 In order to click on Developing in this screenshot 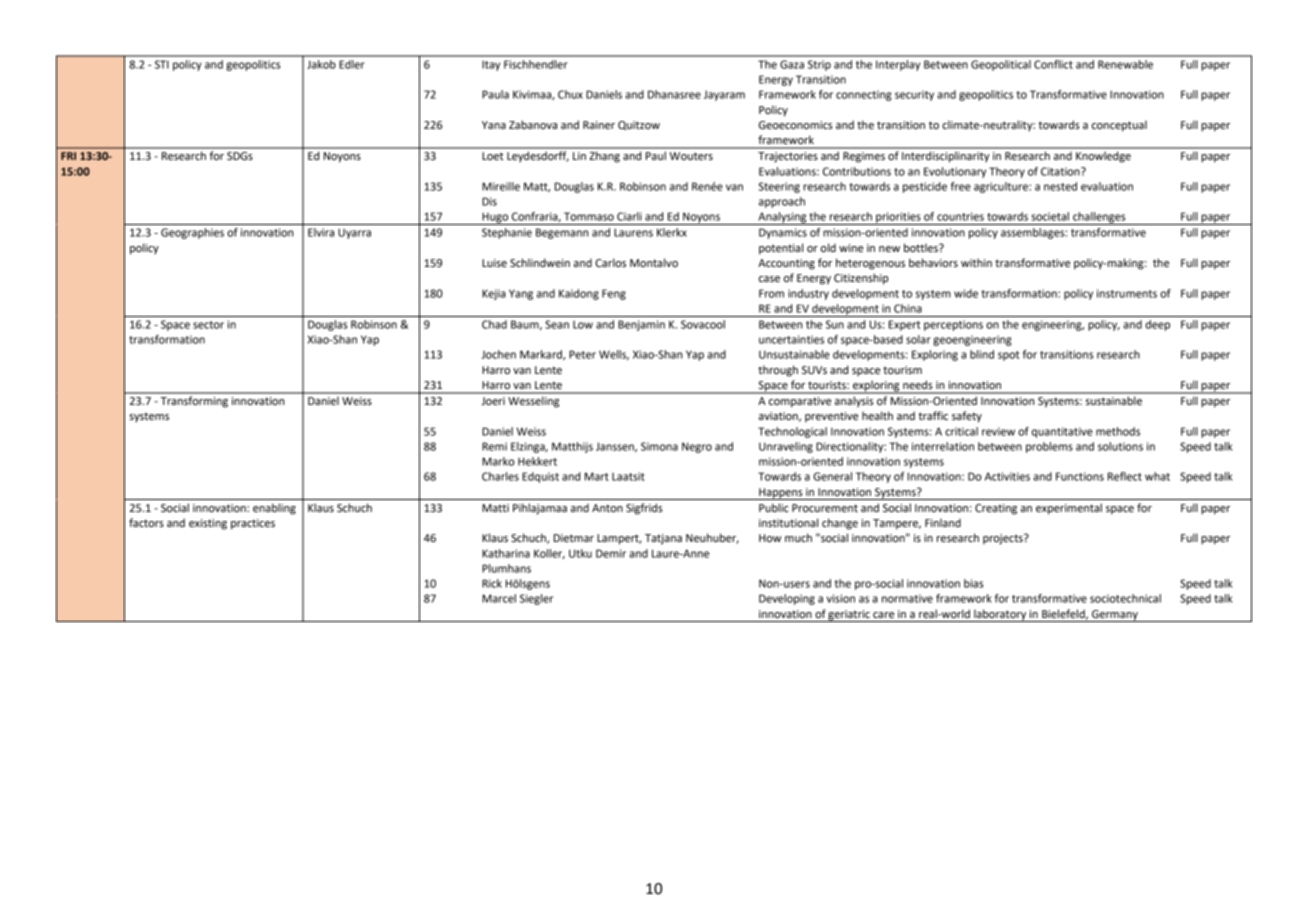, I will do `click(787, 599)`.
